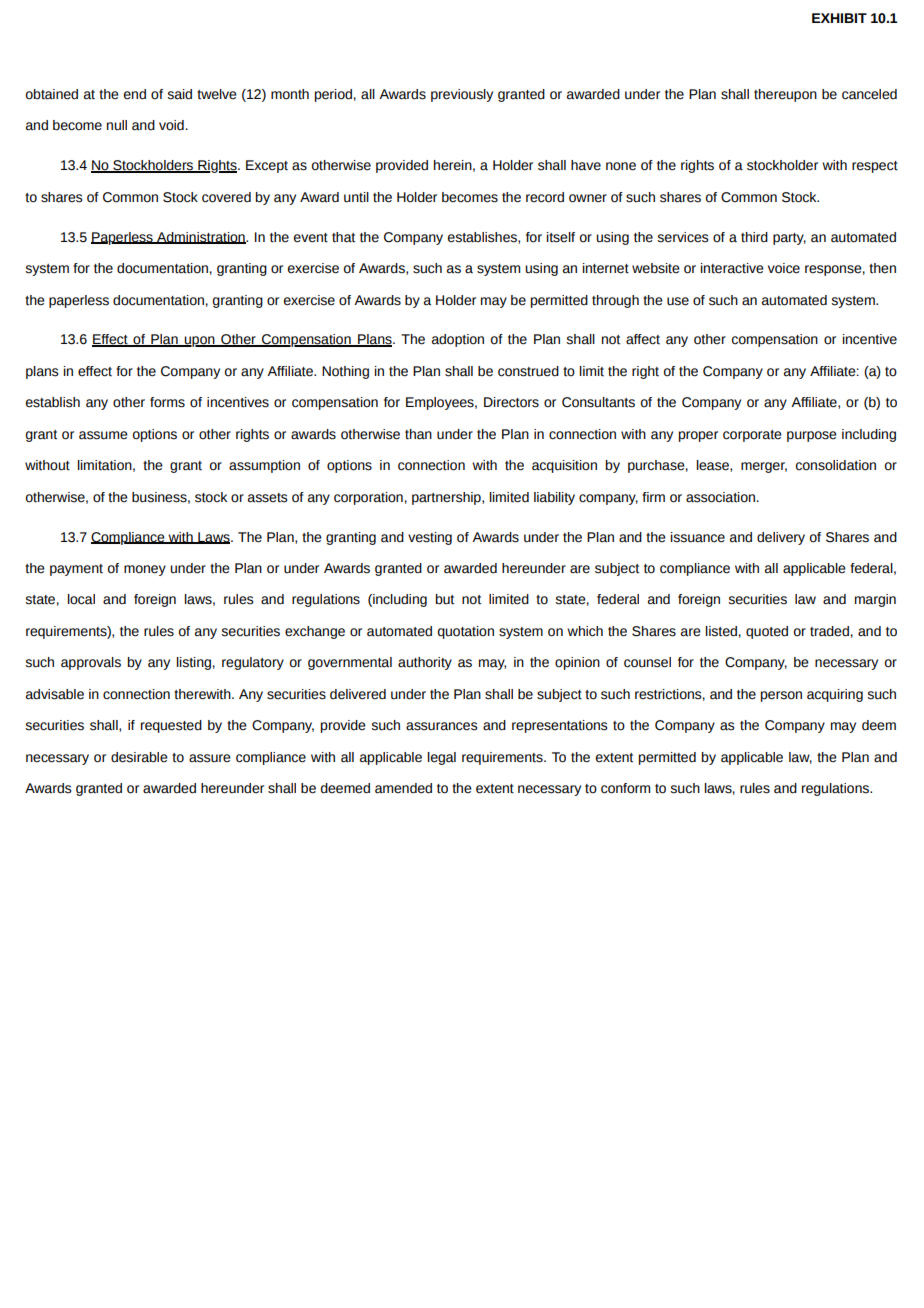 Image resolution: width=924 pixels, height=1308 pixels. Describe the element at coordinates (839, 18) in the screenshot. I see `EXHIBIT` at that location.
